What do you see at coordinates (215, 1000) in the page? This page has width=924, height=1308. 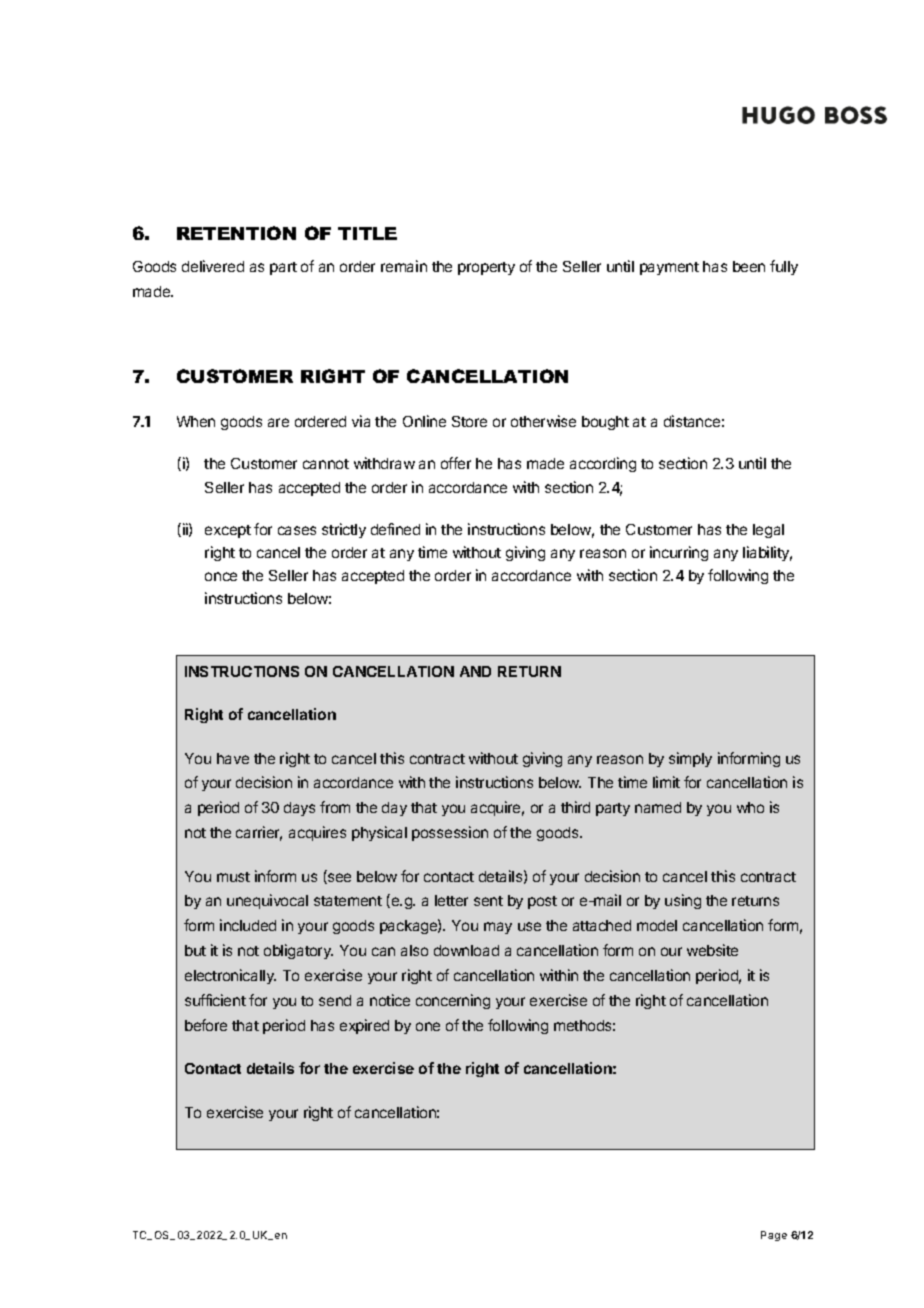 I see `sufficient` at bounding box center [215, 1000].
